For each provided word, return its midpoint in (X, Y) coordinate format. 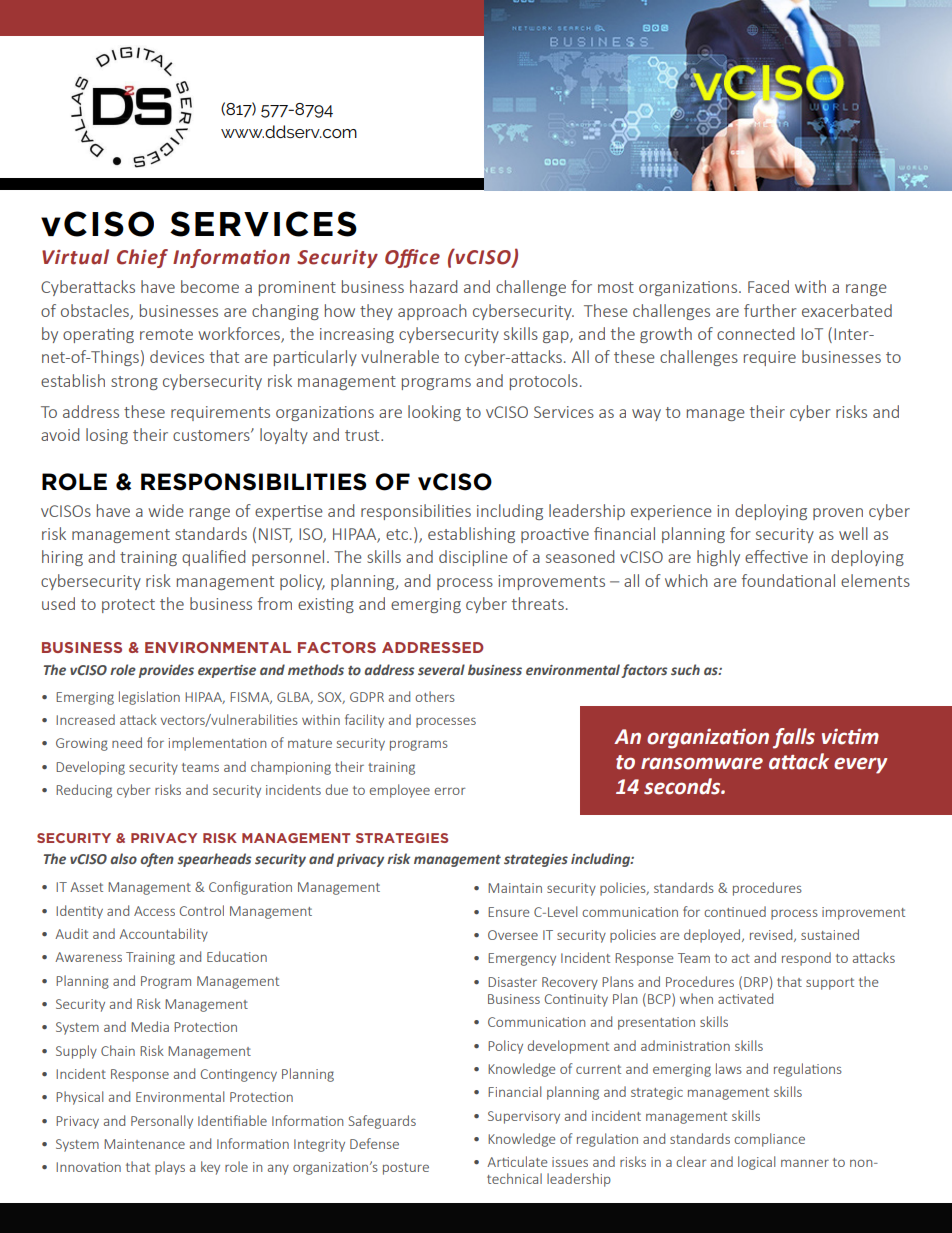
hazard (433, 286)
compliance (769, 1140)
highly (718, 558)
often (157, 860)
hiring (62, 558)
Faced (768, 286)
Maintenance (144, 1144)
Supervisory (524, 1117)
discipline (473, 558)
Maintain (515, 888)
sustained (830, 934)
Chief (142, 258)
